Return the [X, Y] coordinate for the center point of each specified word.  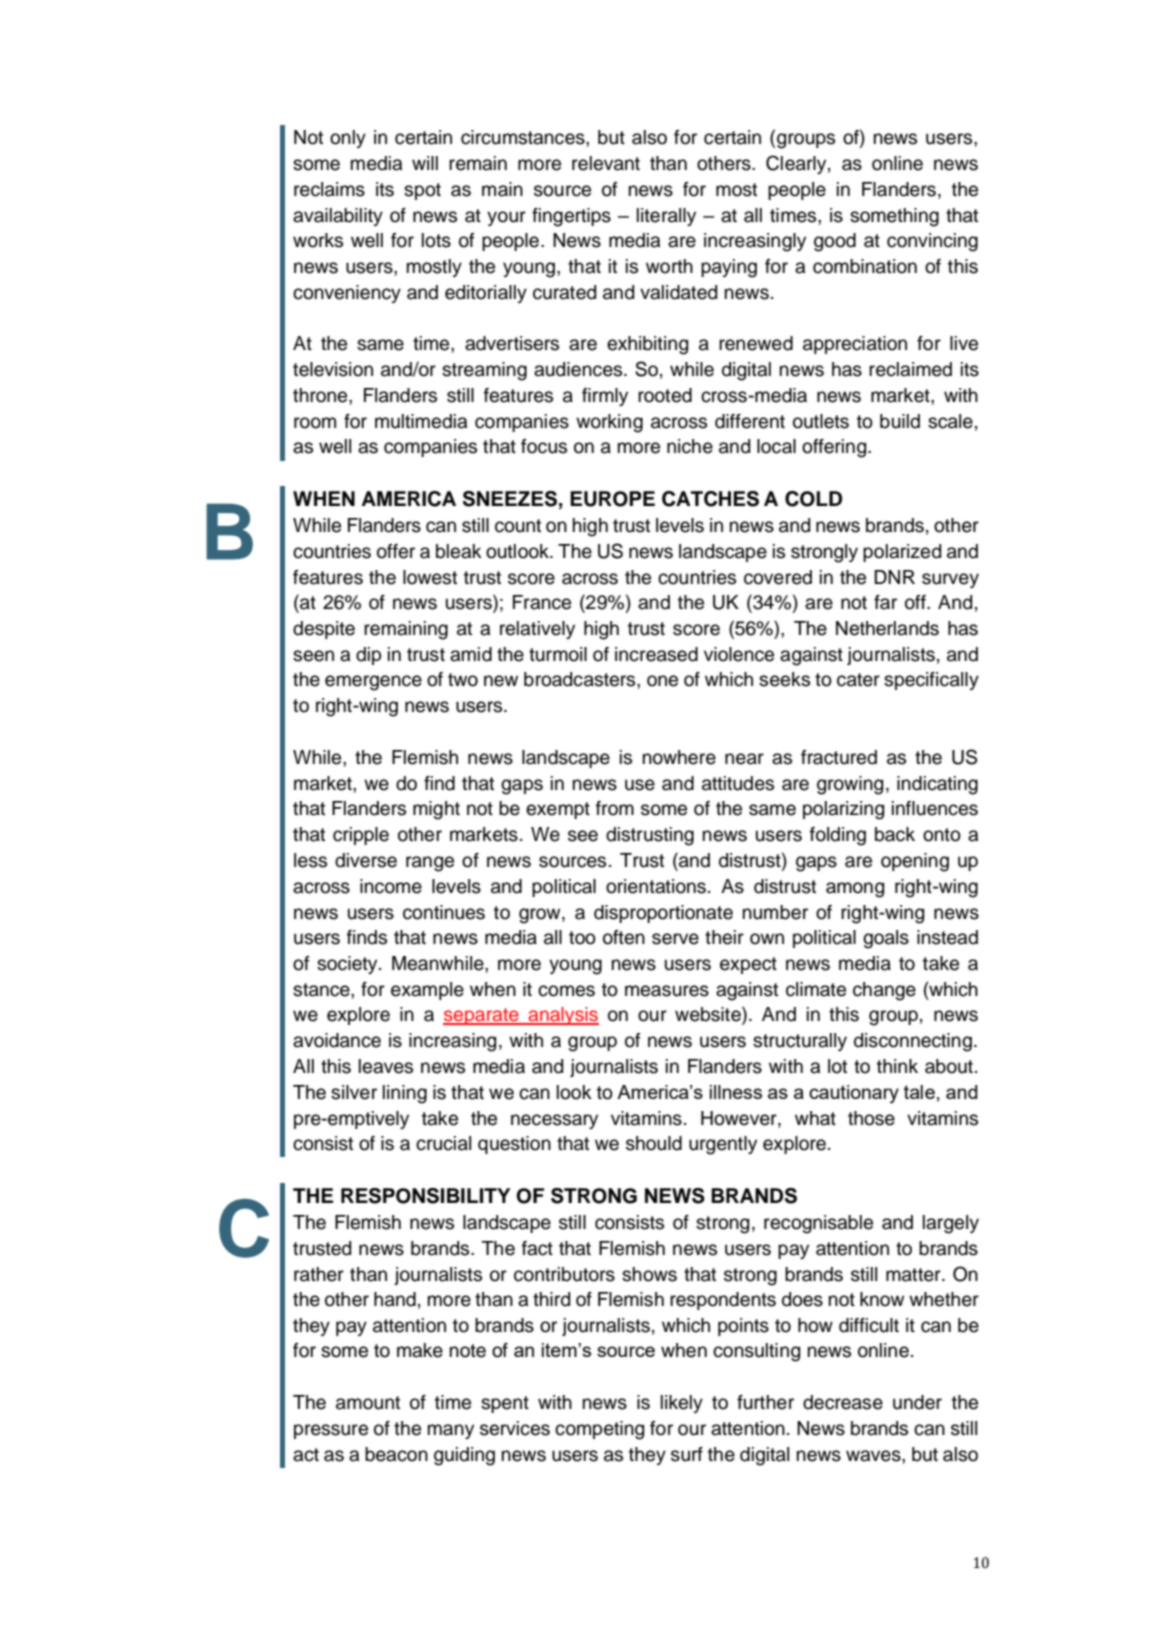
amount [368, 1403]
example [427, 991]
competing [599, 1430]
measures [667, 991]
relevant [606, 163]
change [884, 991]
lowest [430, 577]
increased [656, 654]
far [885, 602]
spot [422, 191]
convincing [932, 242]
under [917, 1402]
